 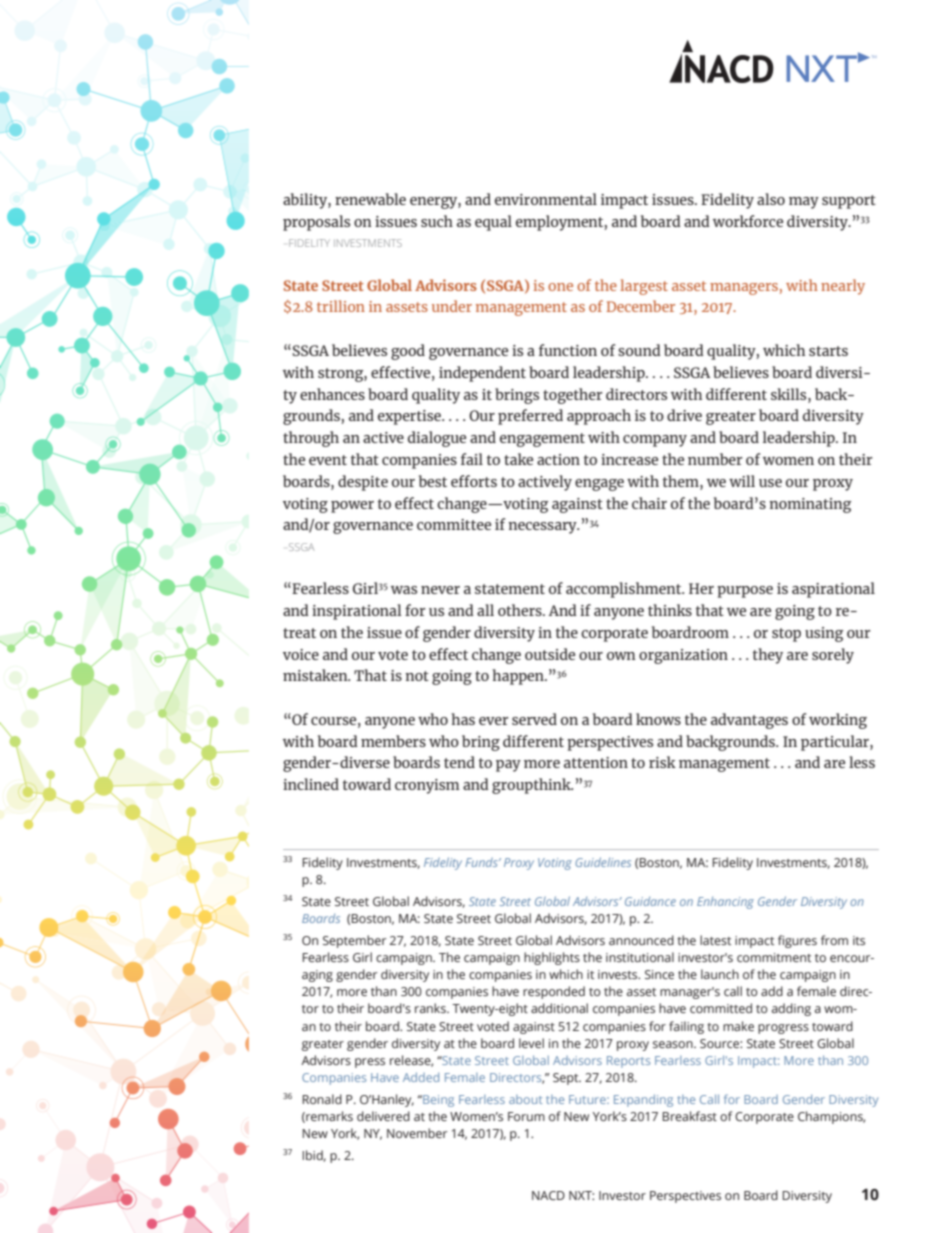 I want to click on progress, so click(x=783, y=1029).
